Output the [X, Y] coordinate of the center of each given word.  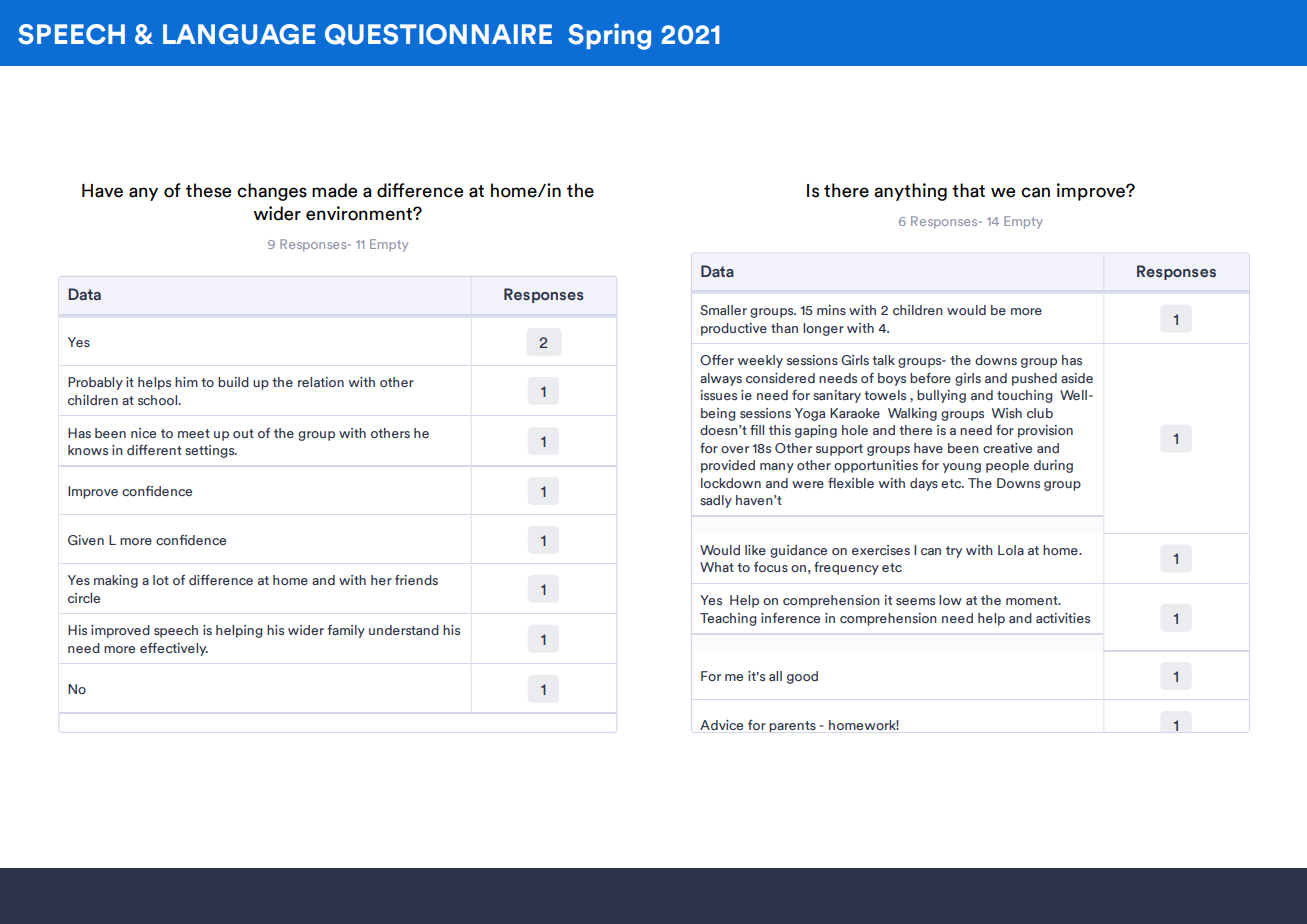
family [346, 631]
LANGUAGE [239, 34]
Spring [609, 36]
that [968, 190]
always [721, 379]
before [930, 378]
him [186, 382]
